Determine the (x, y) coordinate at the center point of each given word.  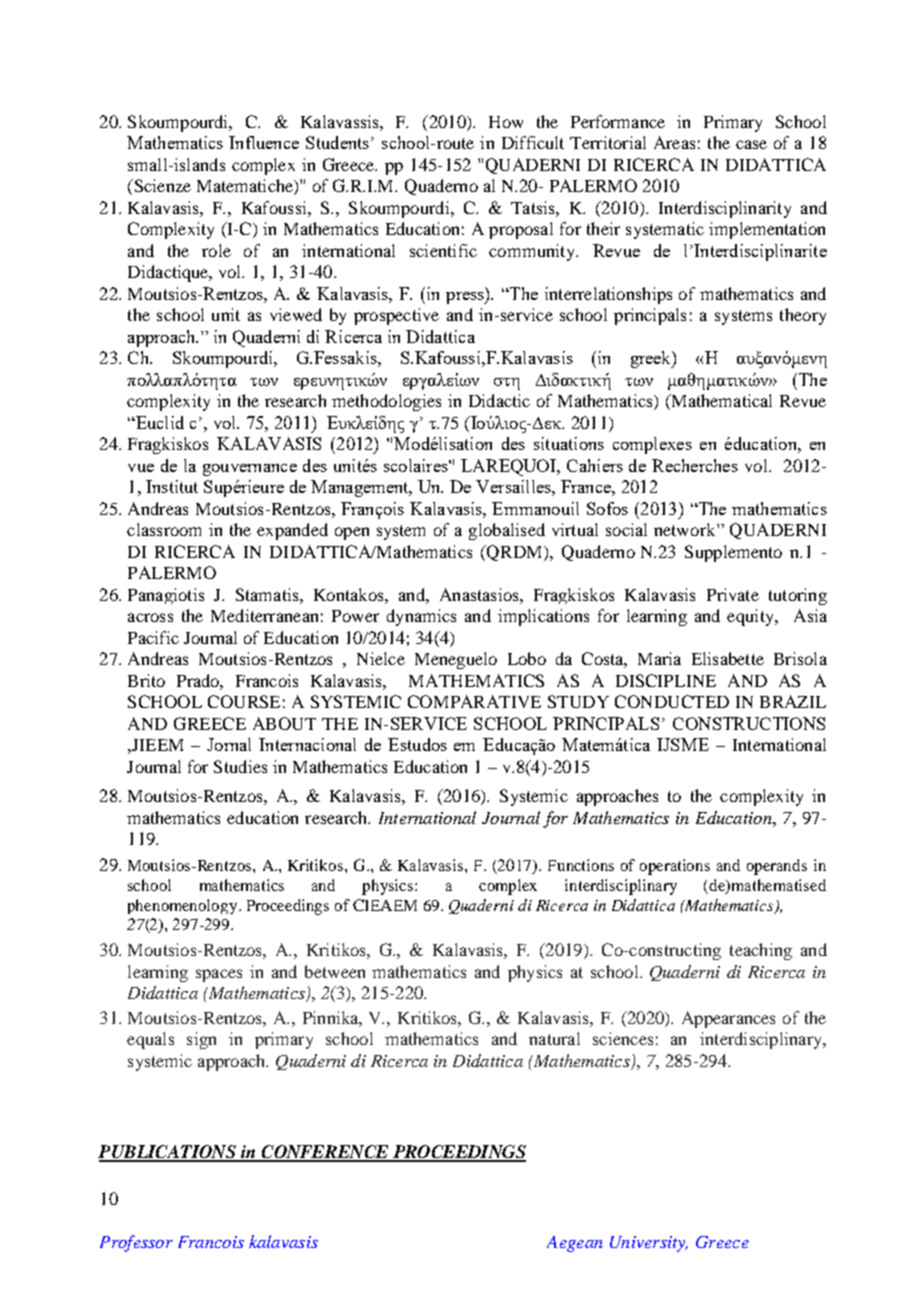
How (506, 122)
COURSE (244, 701)
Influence (264, 142)
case (751, 144)
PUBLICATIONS (168, 1153)
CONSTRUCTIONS (749, 723)
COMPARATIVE (474, 701)
